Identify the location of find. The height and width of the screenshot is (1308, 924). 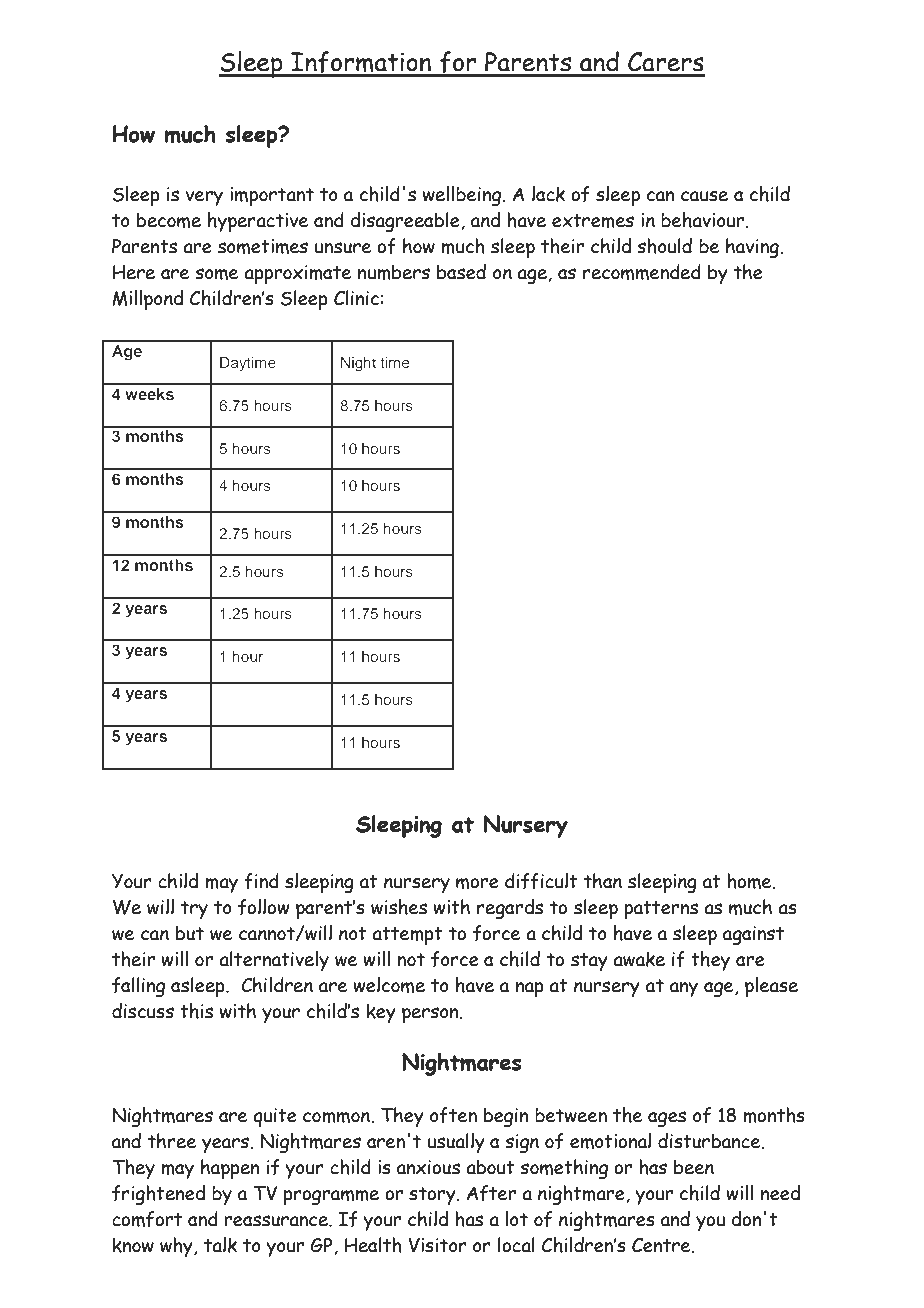
(261, 881).
